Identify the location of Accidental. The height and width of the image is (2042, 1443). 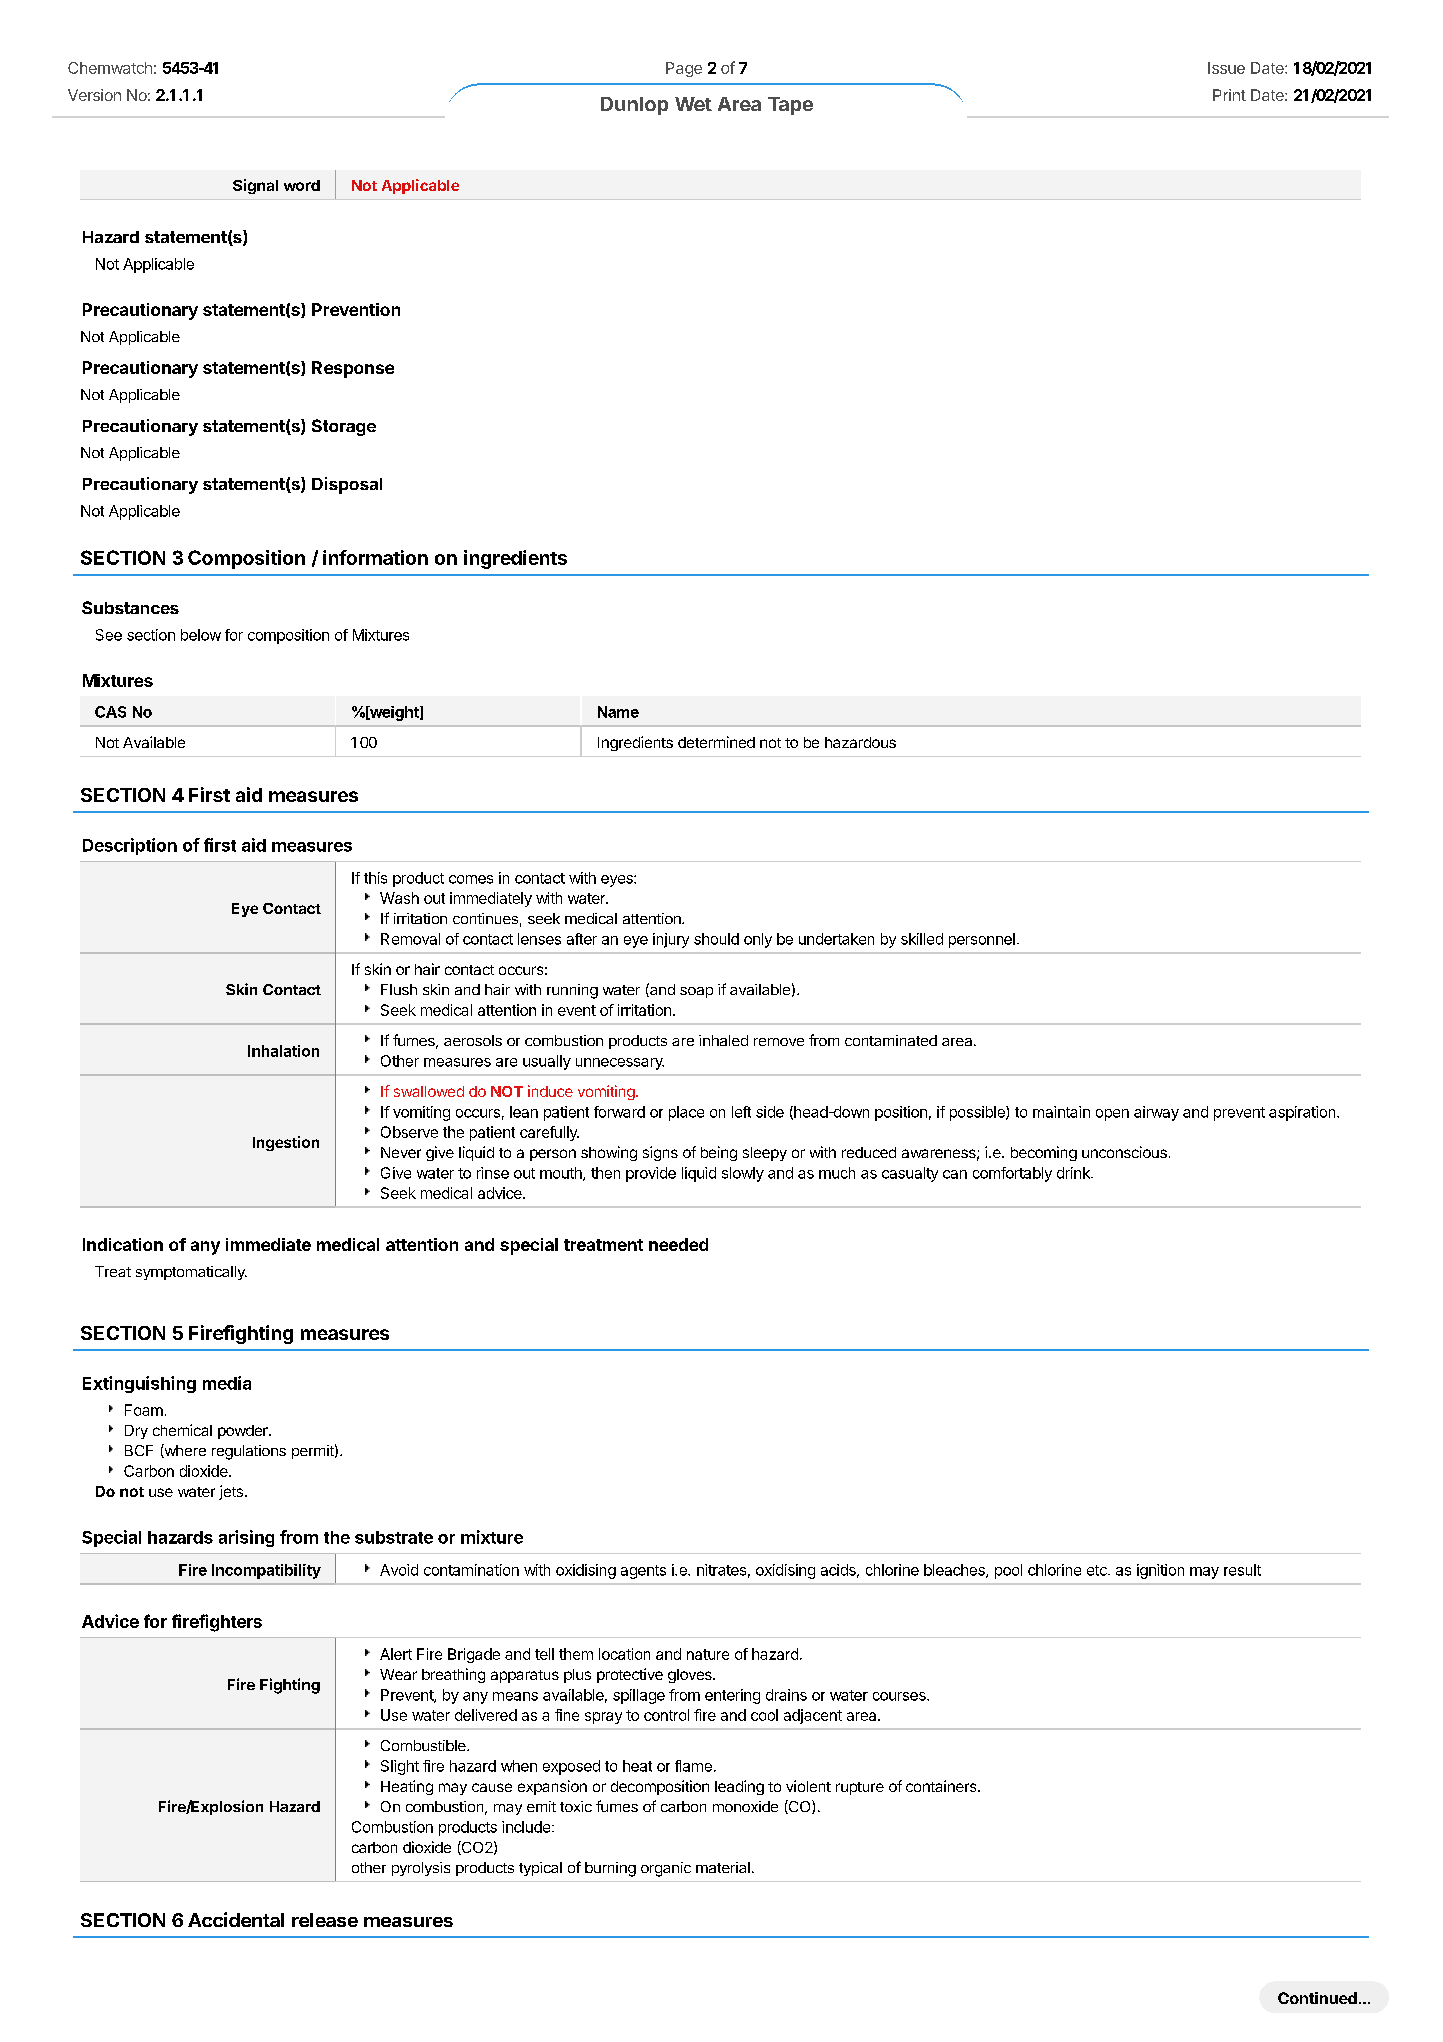
(236, 1919).
